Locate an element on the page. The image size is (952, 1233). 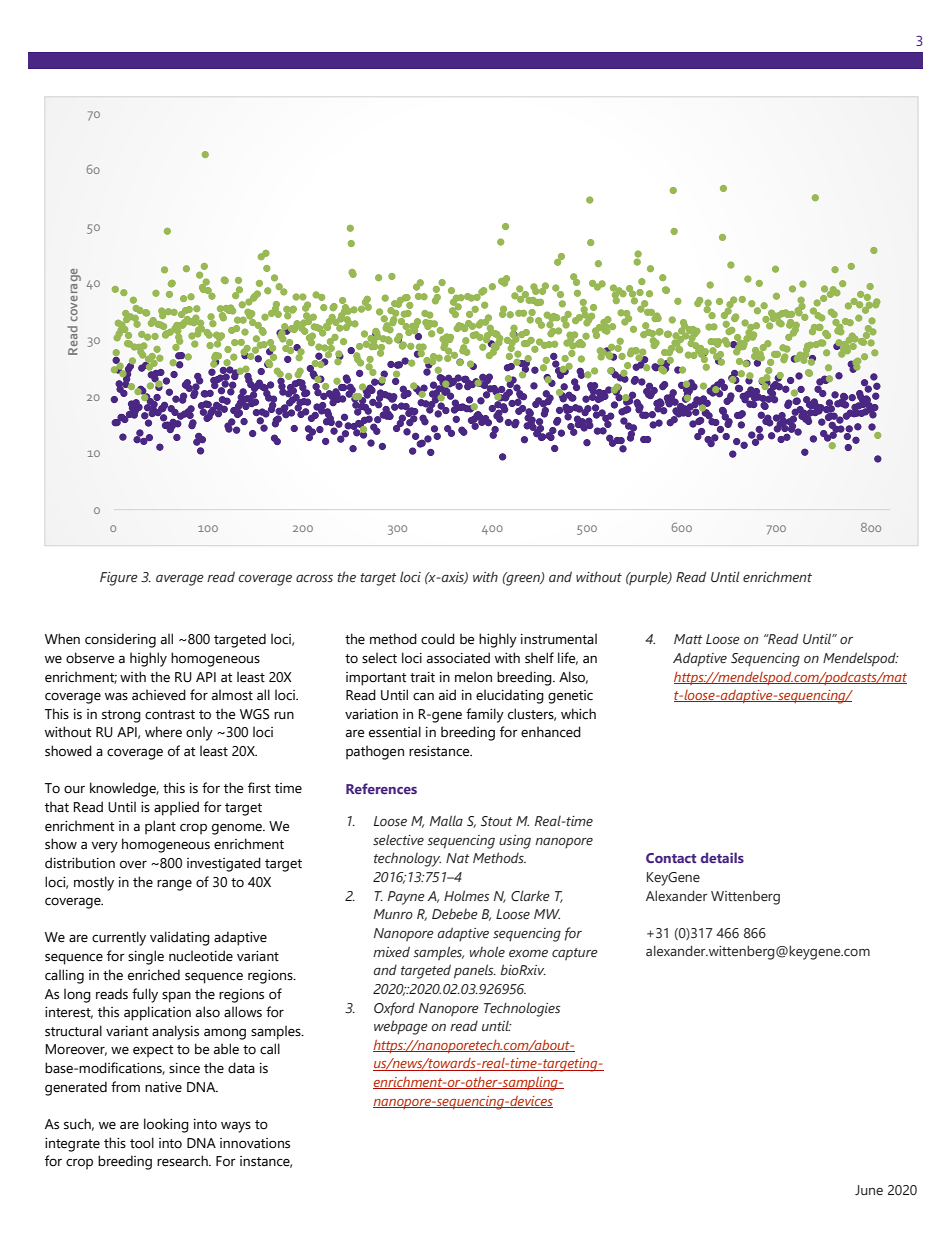
knowledge is located at coordinates (124, 789).
